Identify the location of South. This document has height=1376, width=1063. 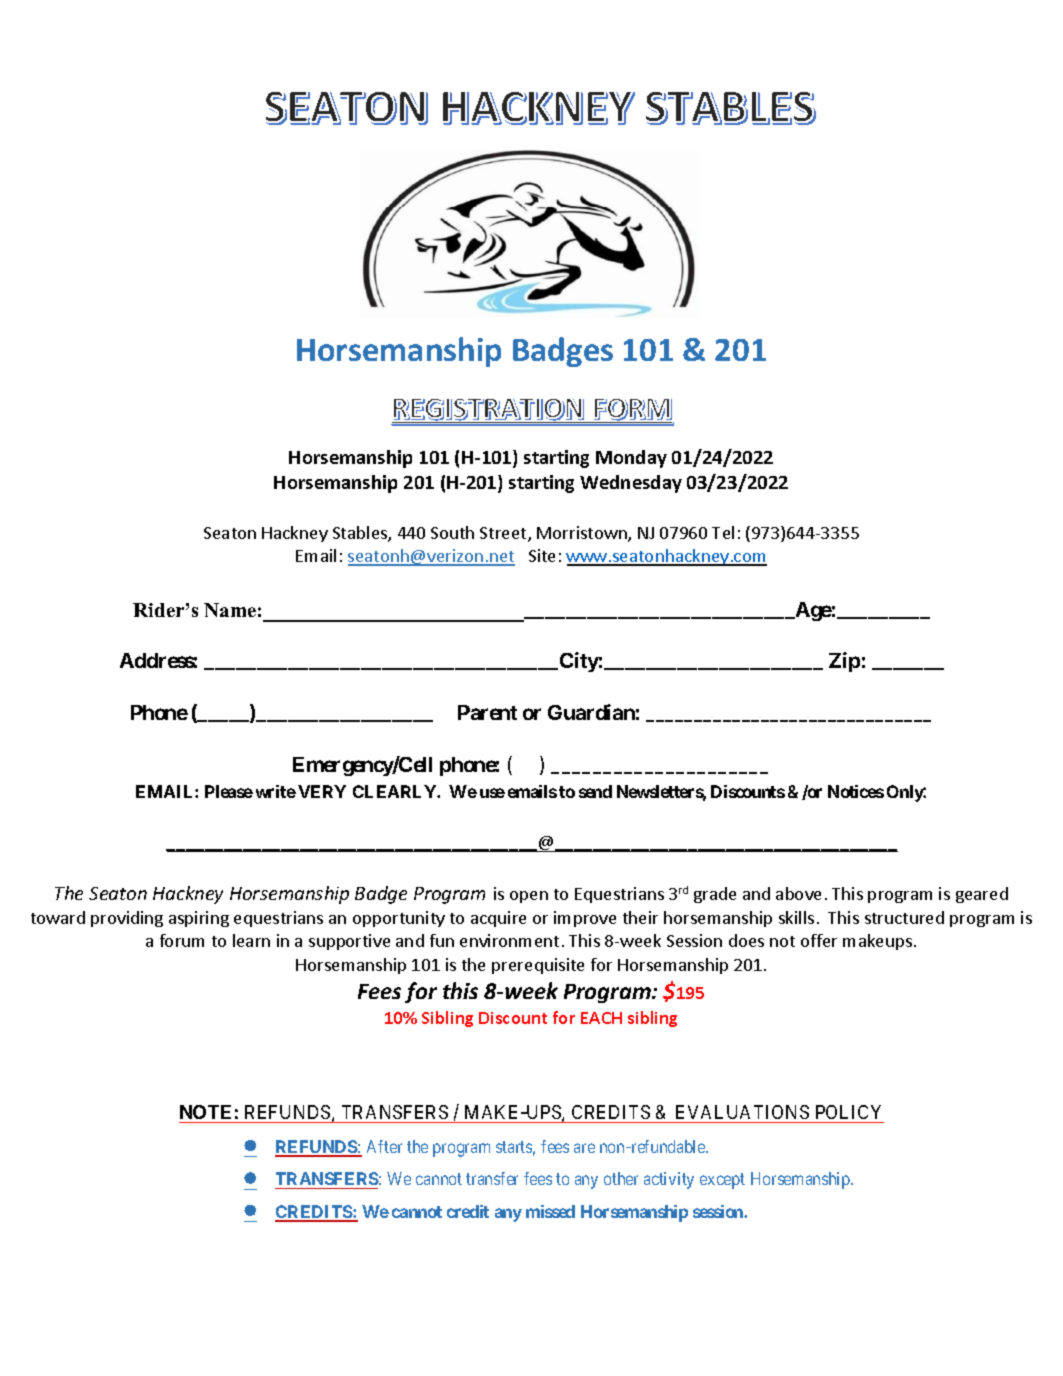
(452, 532).
